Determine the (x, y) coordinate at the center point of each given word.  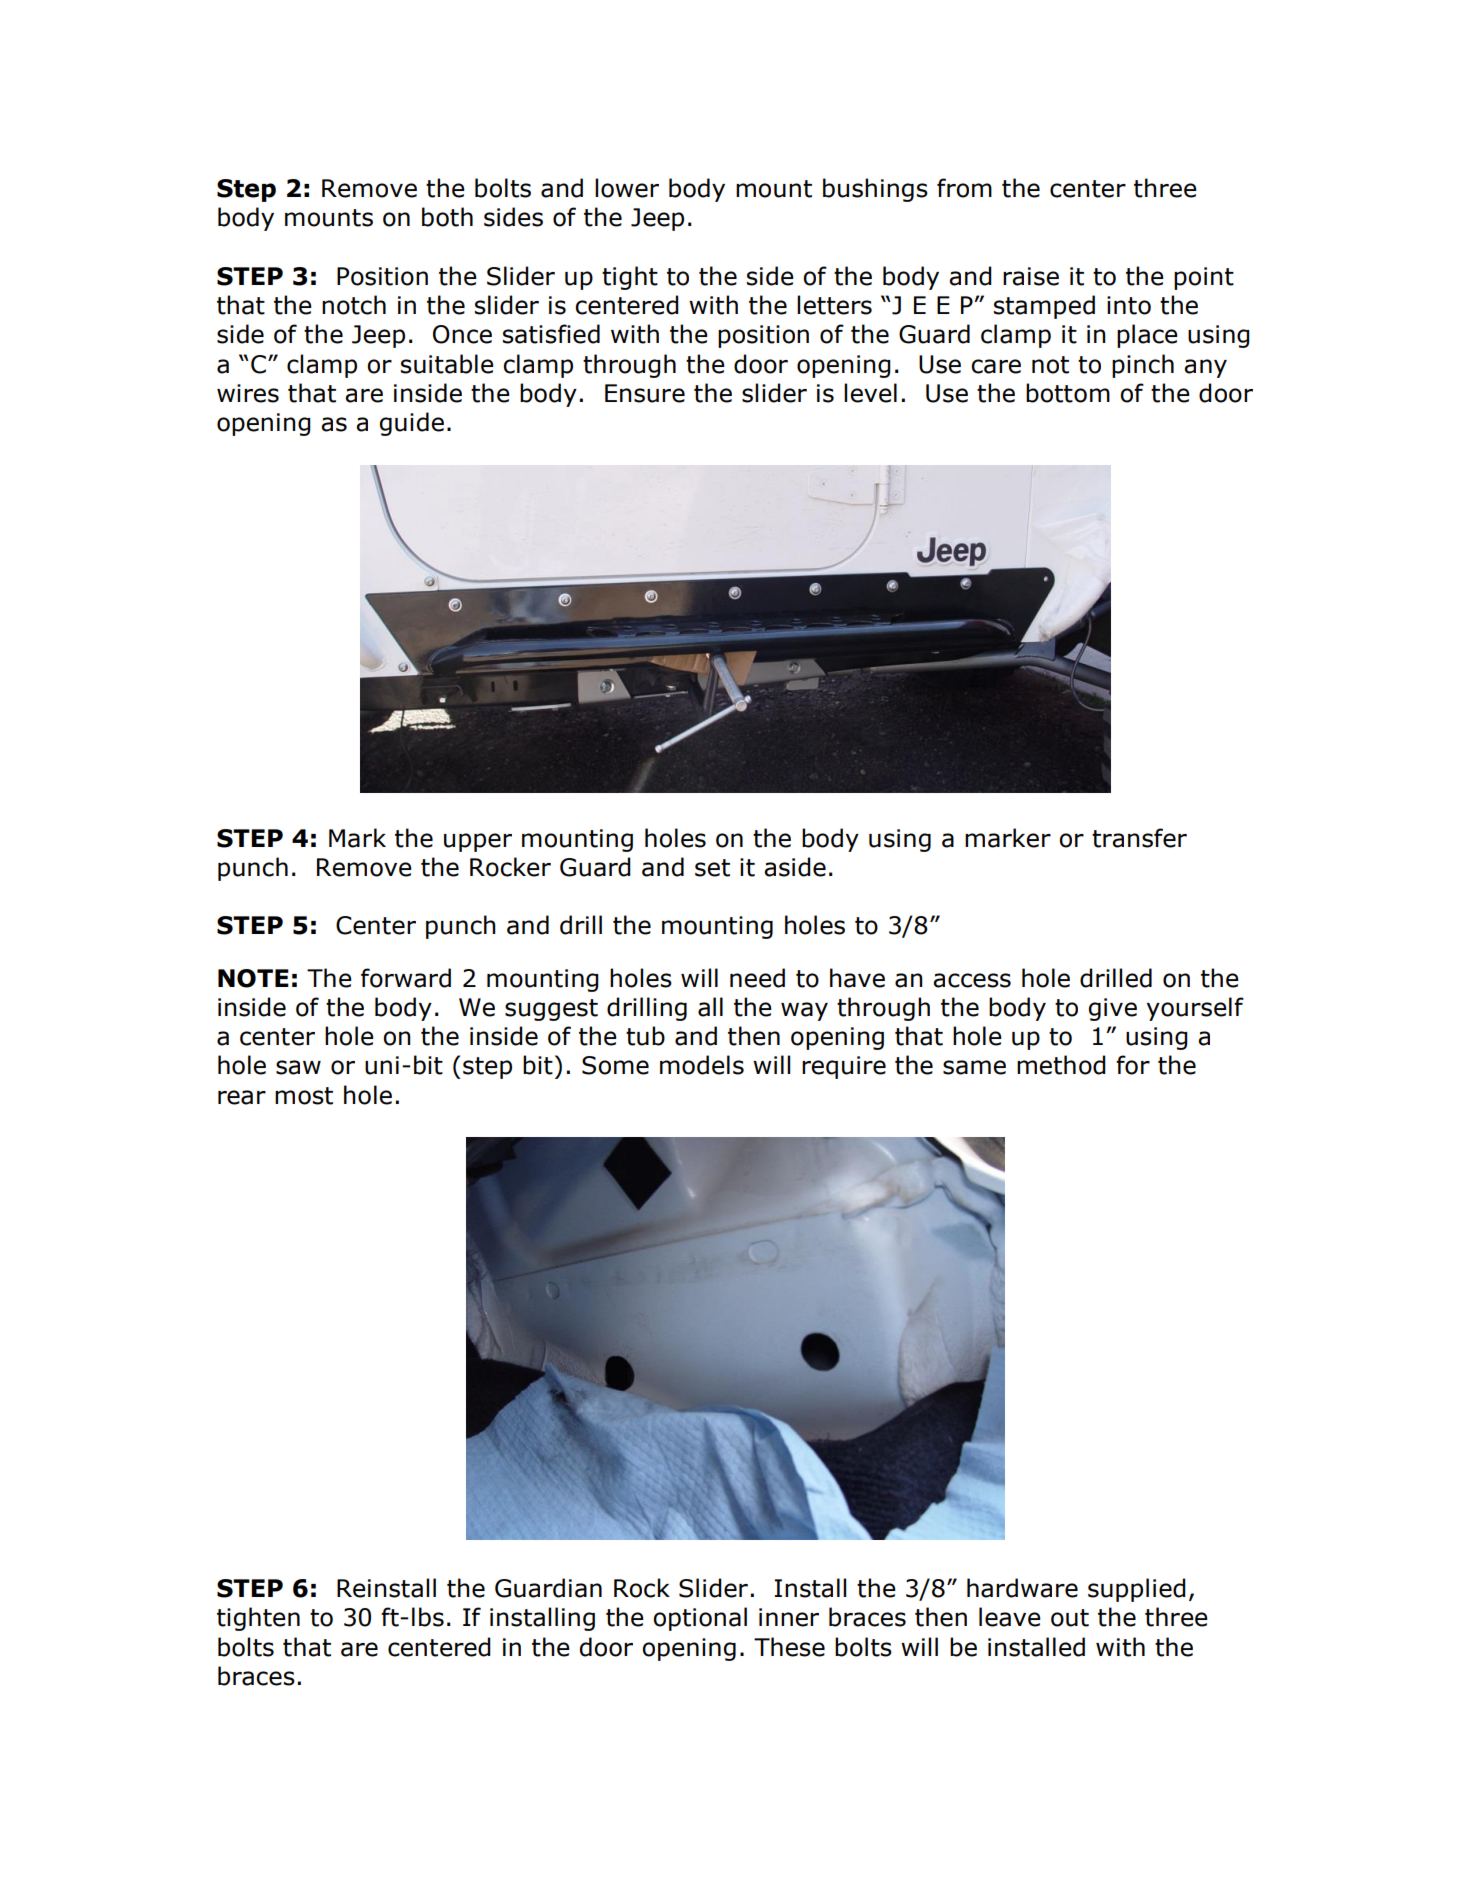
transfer (1139, 838)
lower (627, 188)
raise (1031, 276)
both (447, 217)
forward (406, 978)
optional (700, 1619)
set (712, 868)
